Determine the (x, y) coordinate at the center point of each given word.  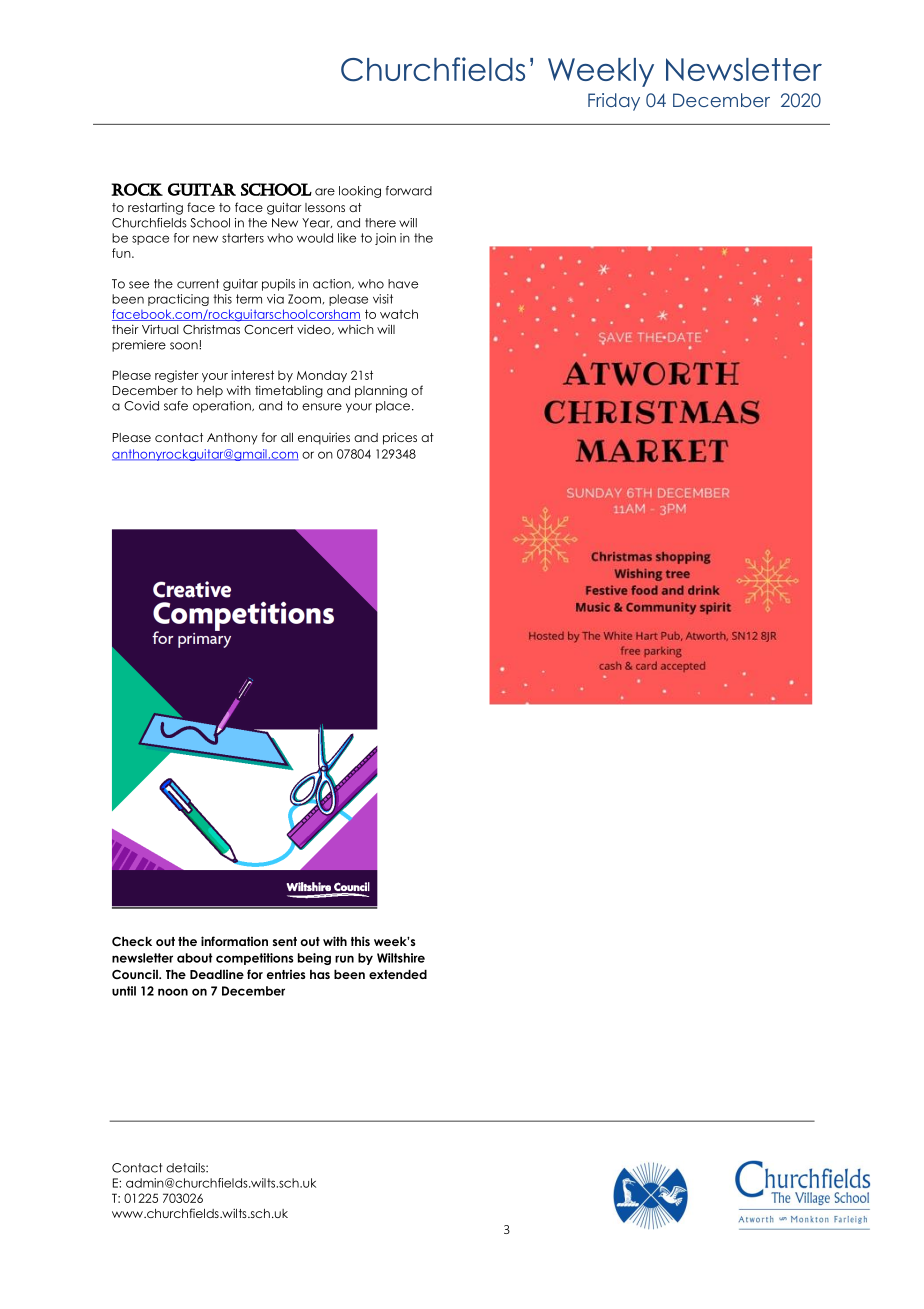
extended (398, 974)
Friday (614, 102)
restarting (155, 209)
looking (360, 192)
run (344, 959)
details (186, 1168)
